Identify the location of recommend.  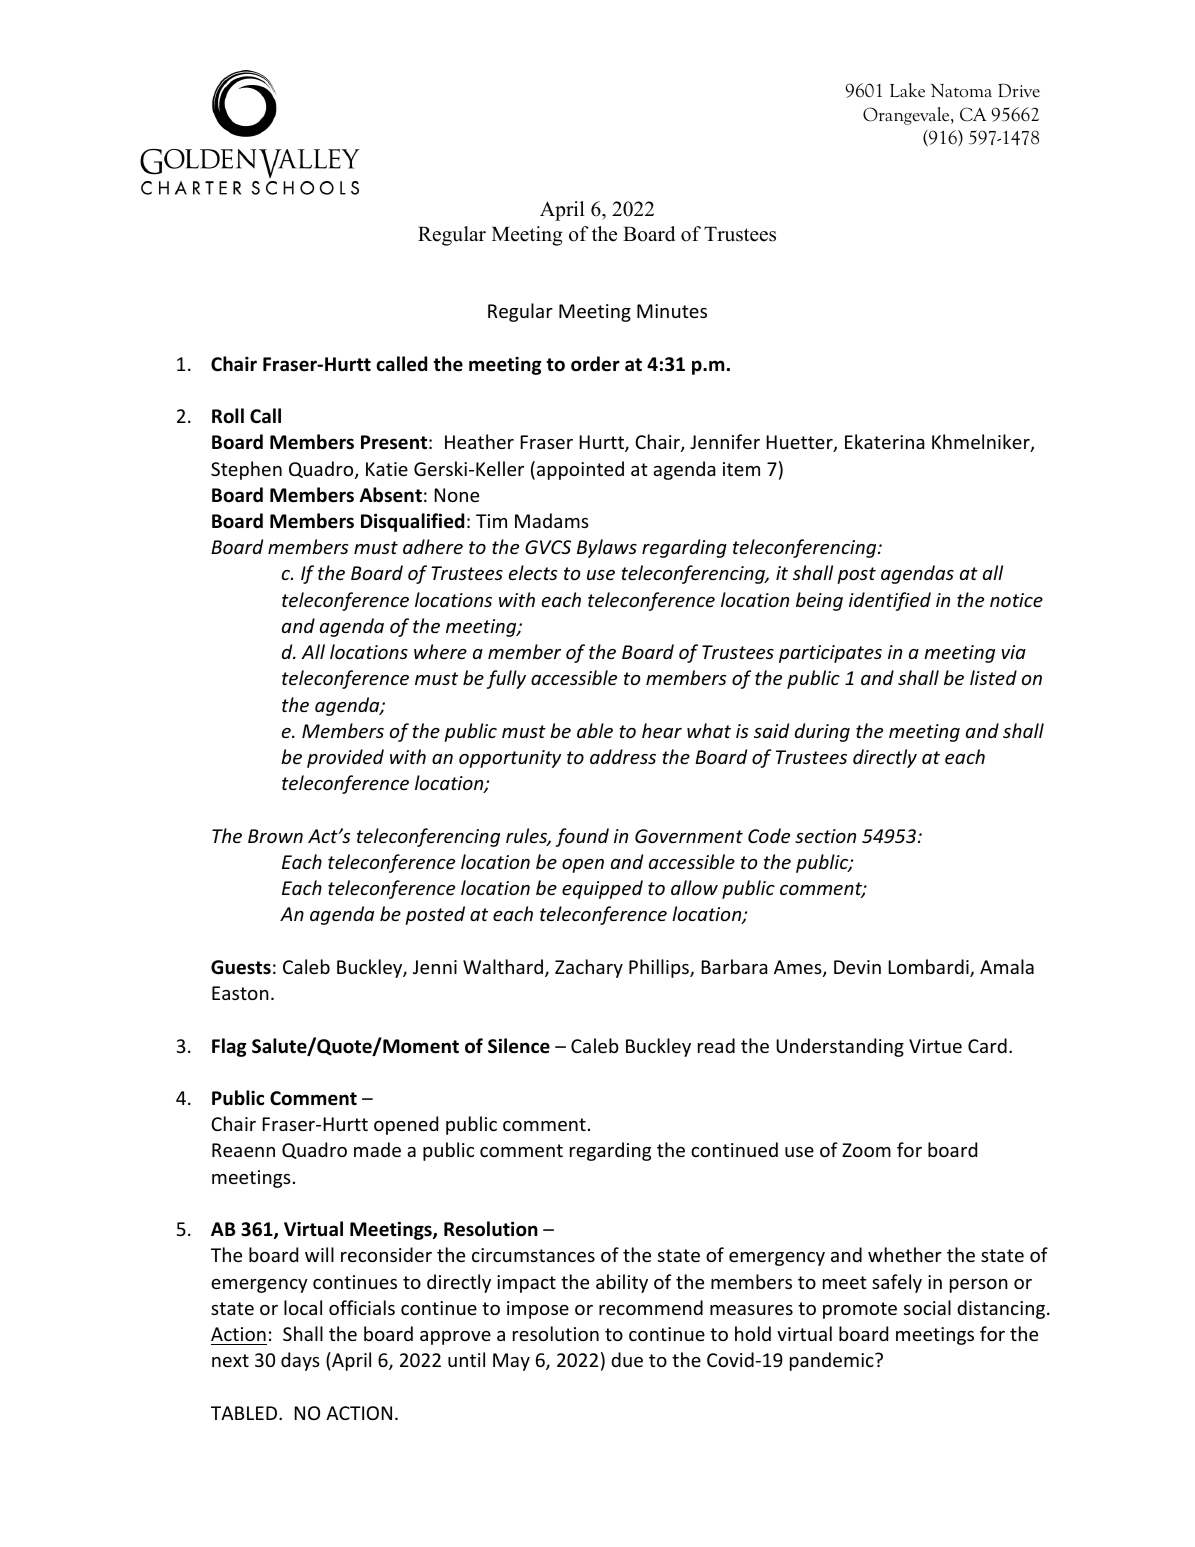
(651, 1307).
